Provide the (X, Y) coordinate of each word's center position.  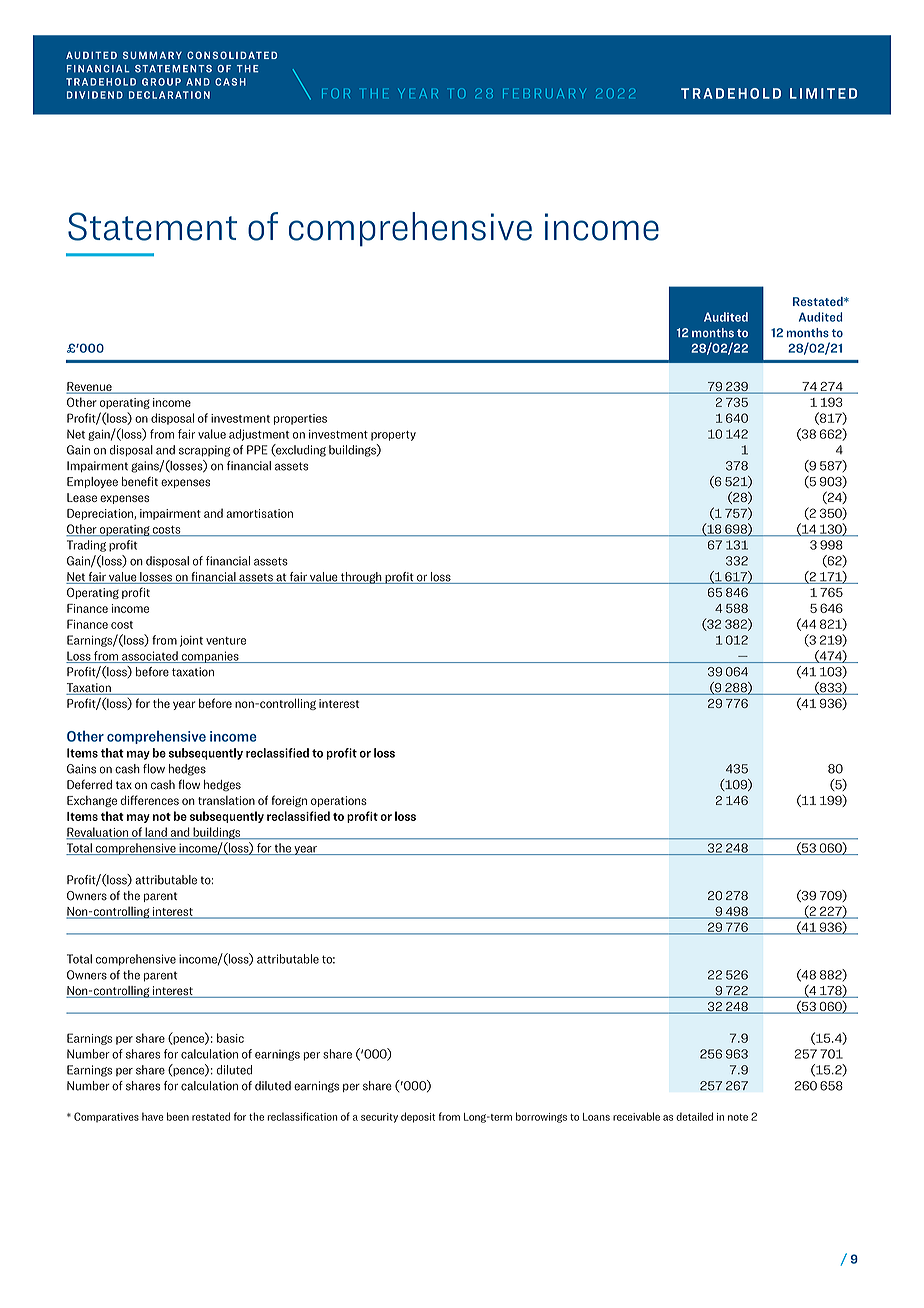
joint (191, 641)
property (393, 436)
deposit (418, 1117)
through (361, 578)
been (178, 1116)
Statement (152, 226)
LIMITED (823, 93)
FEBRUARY (544, 93)
